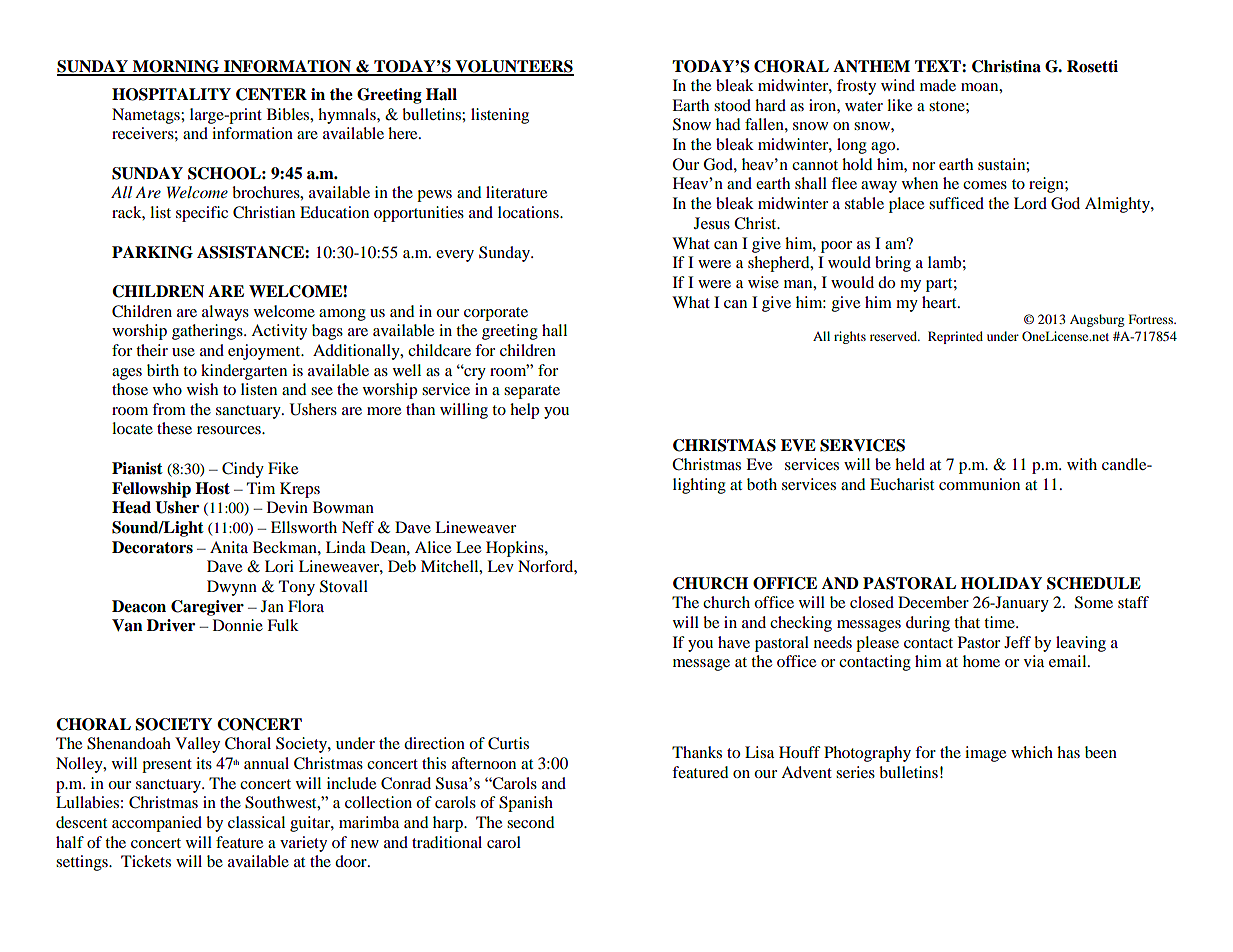  I want to click on HOLIDAY, so click(1001, 583).
